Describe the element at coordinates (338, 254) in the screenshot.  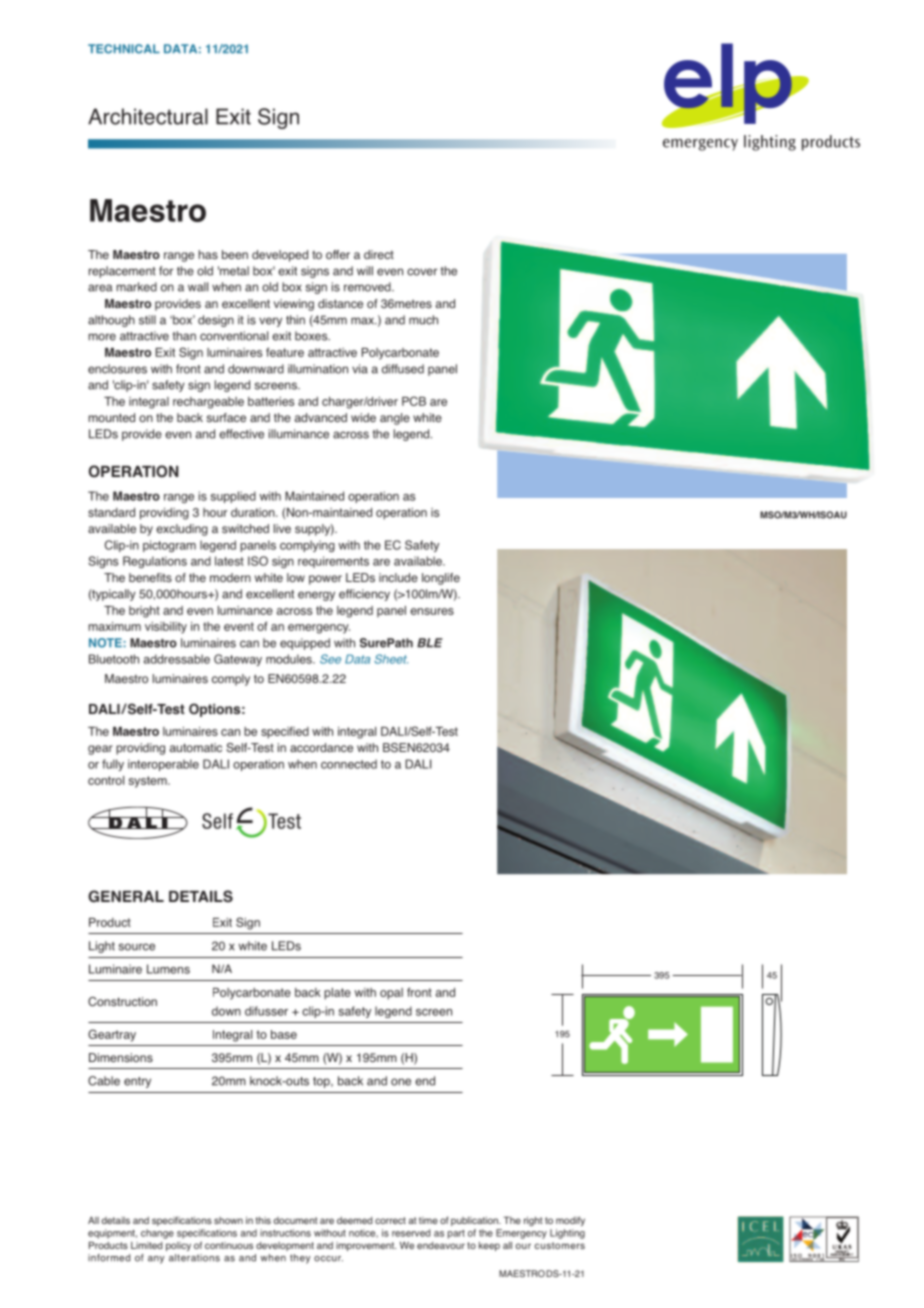
I see `offer` at that location.
